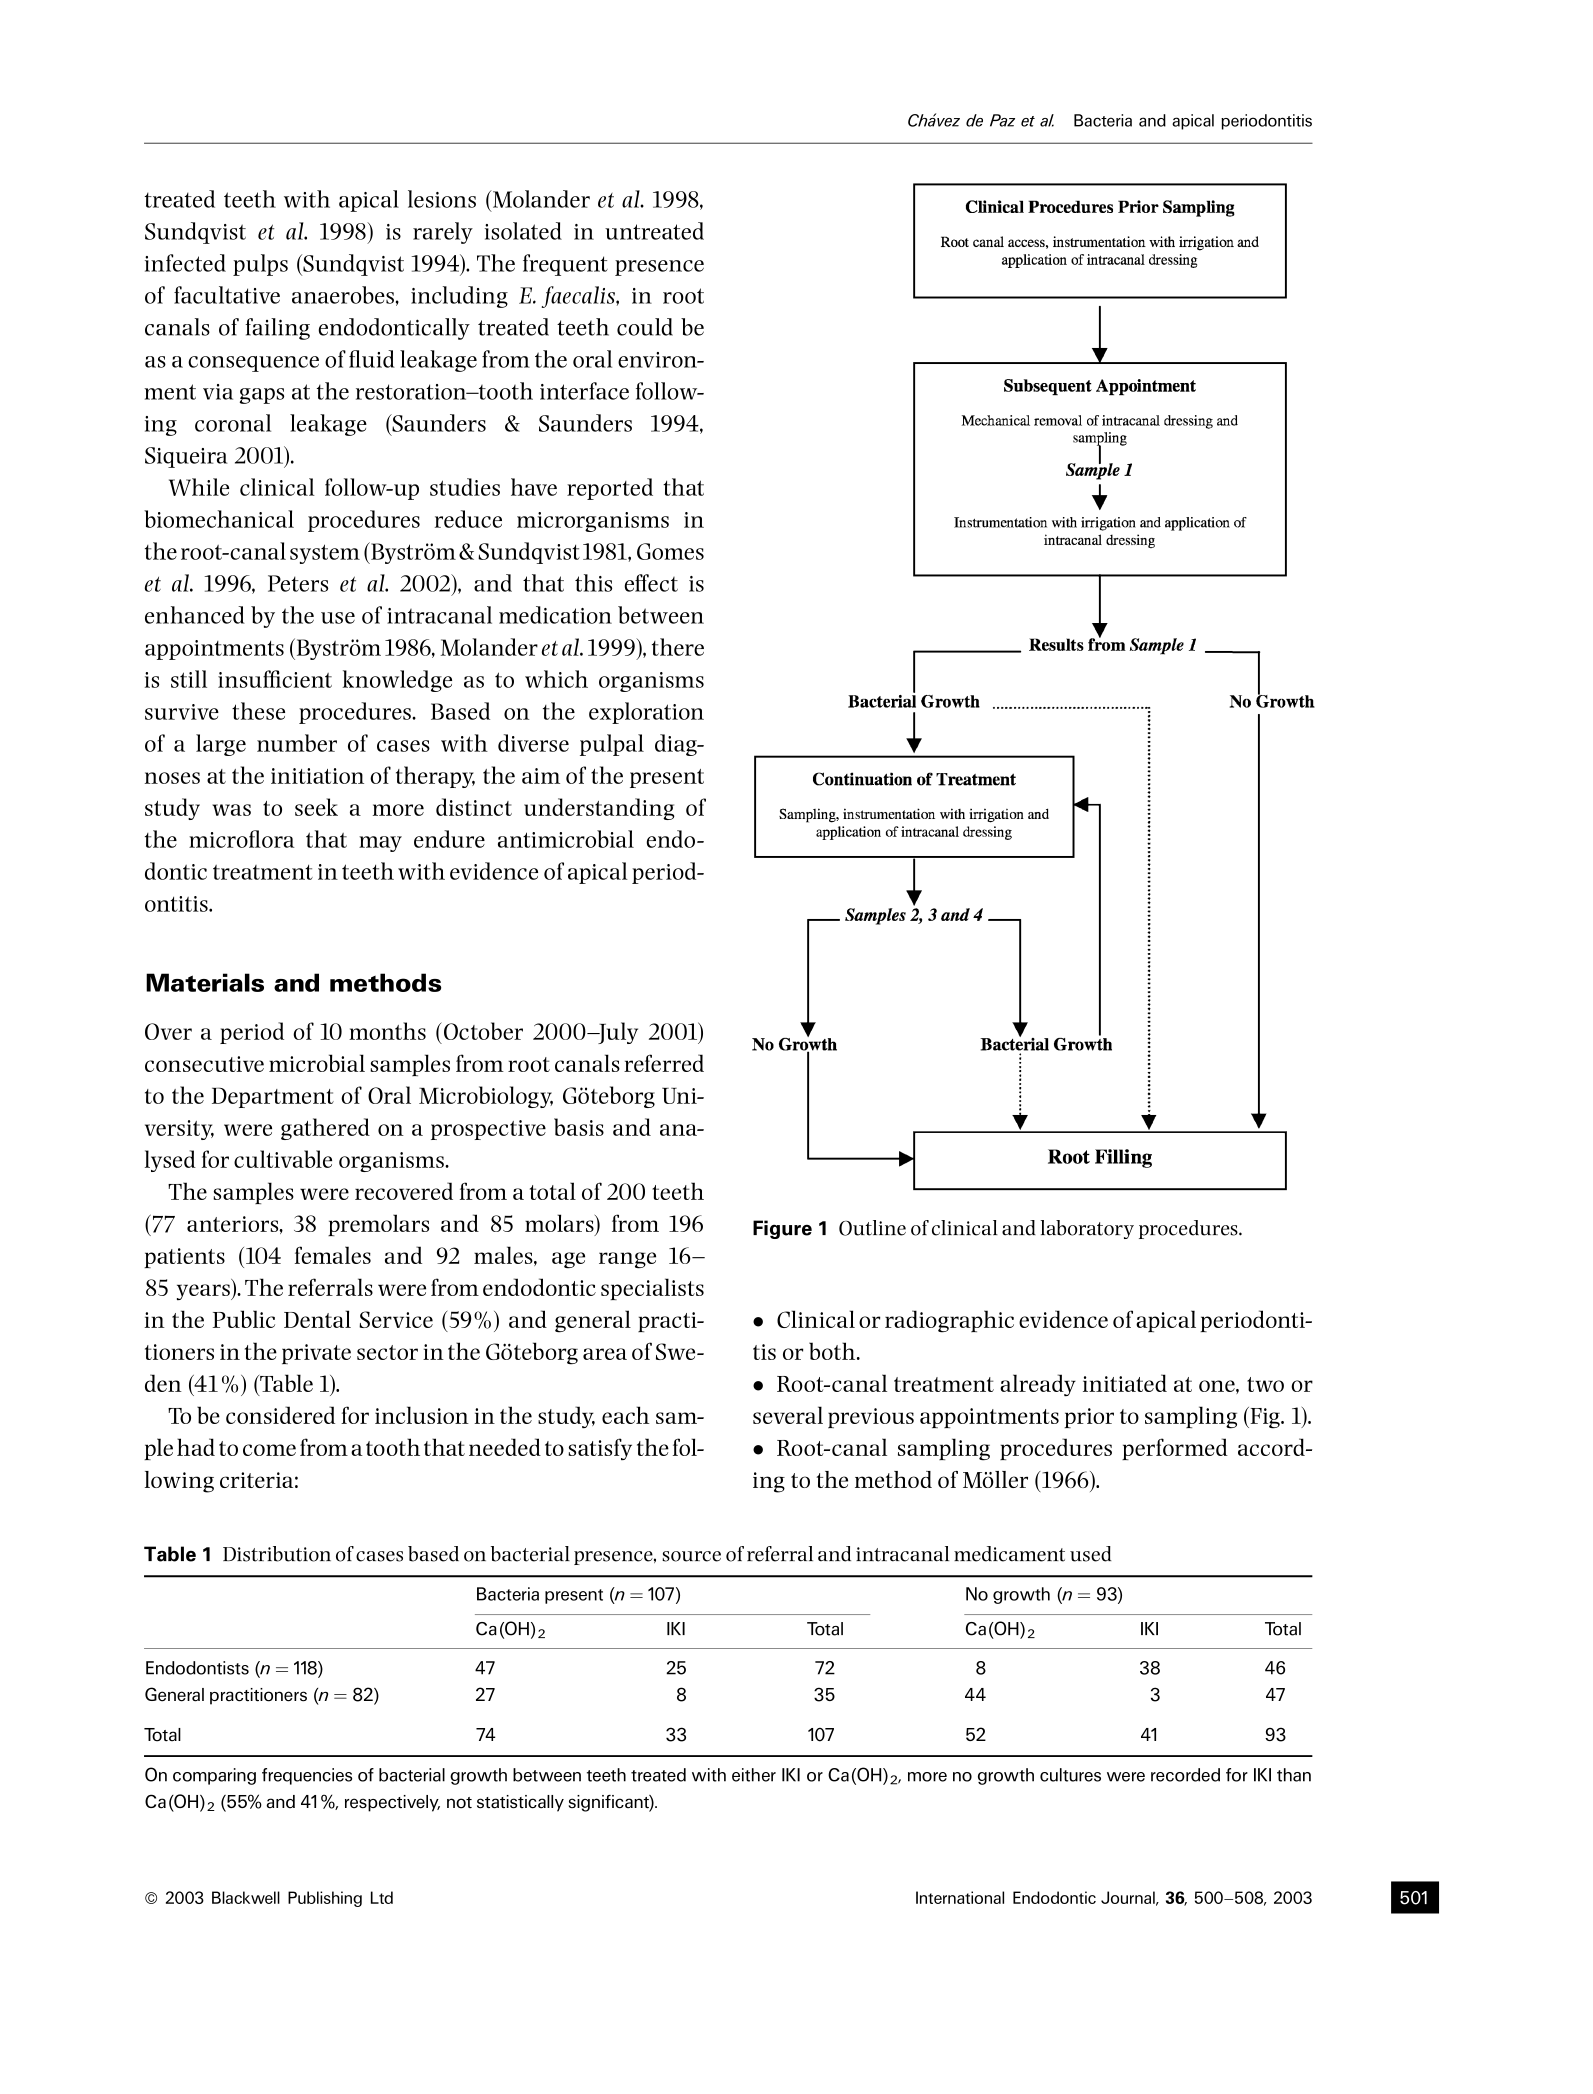 Image resolution: width=1593 pixels, height=2094 pixels. I want to click on Paz, so click(1002, 120).
